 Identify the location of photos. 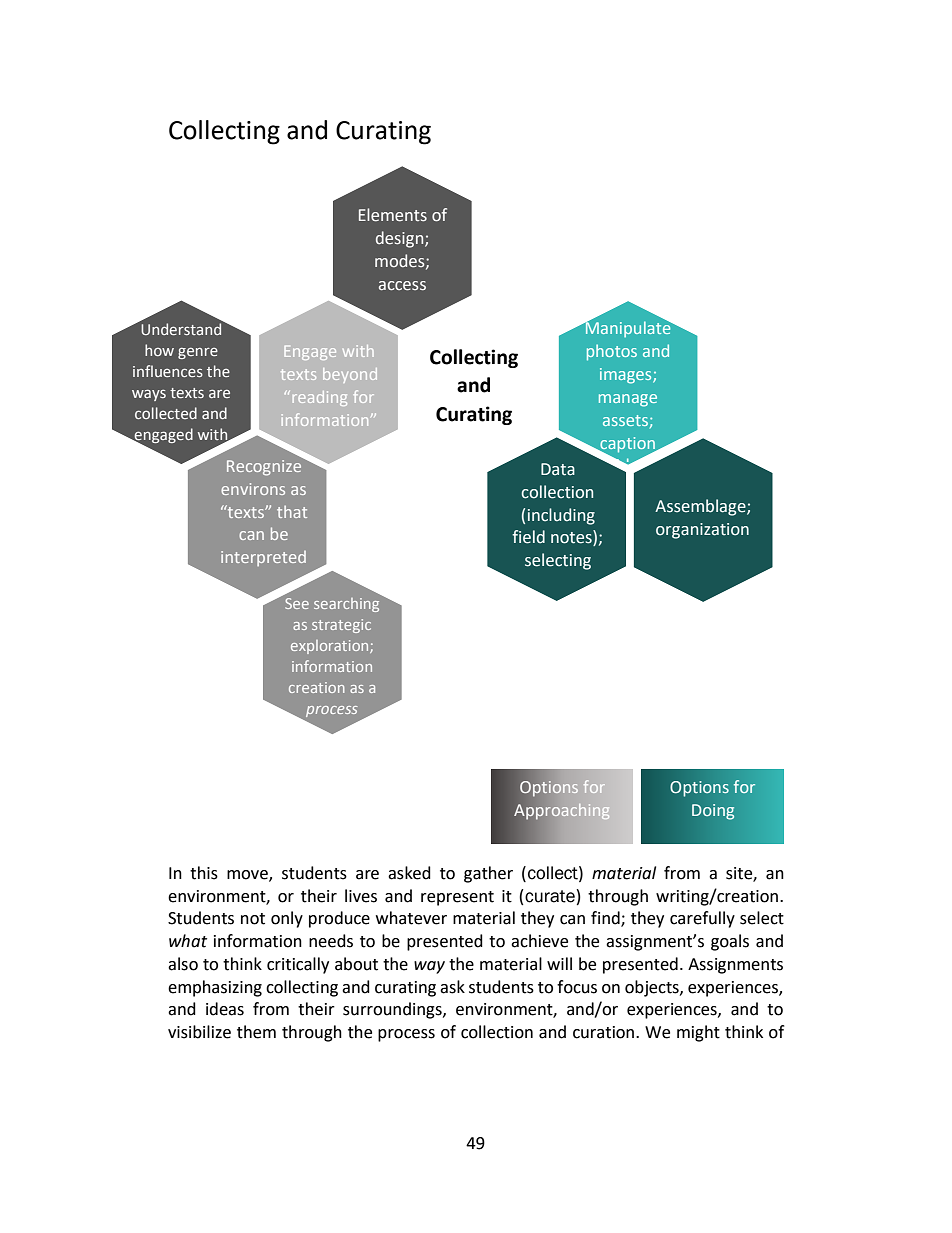
(612, 352).
